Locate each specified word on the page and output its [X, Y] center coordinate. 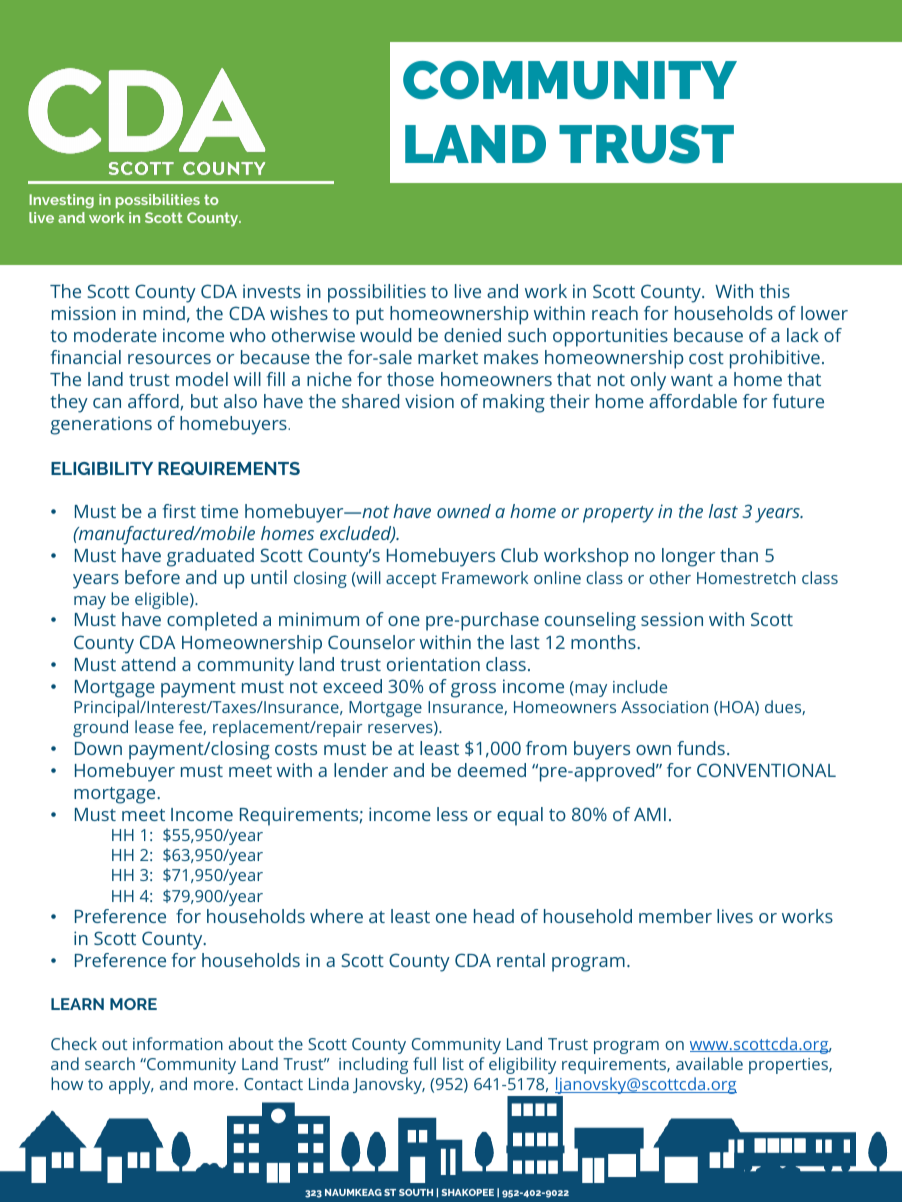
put [370, 316]
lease [154, 726]
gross [473, 690]
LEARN [77, 1004]
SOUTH [416, 1192]
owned [464, 511]
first [179, 511]
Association [664, 707]
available [709, 1063]
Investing [61, 201]
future [798, 401]
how [67, 1083]
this [774, 291]
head [494, 916]
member [675, 916]
